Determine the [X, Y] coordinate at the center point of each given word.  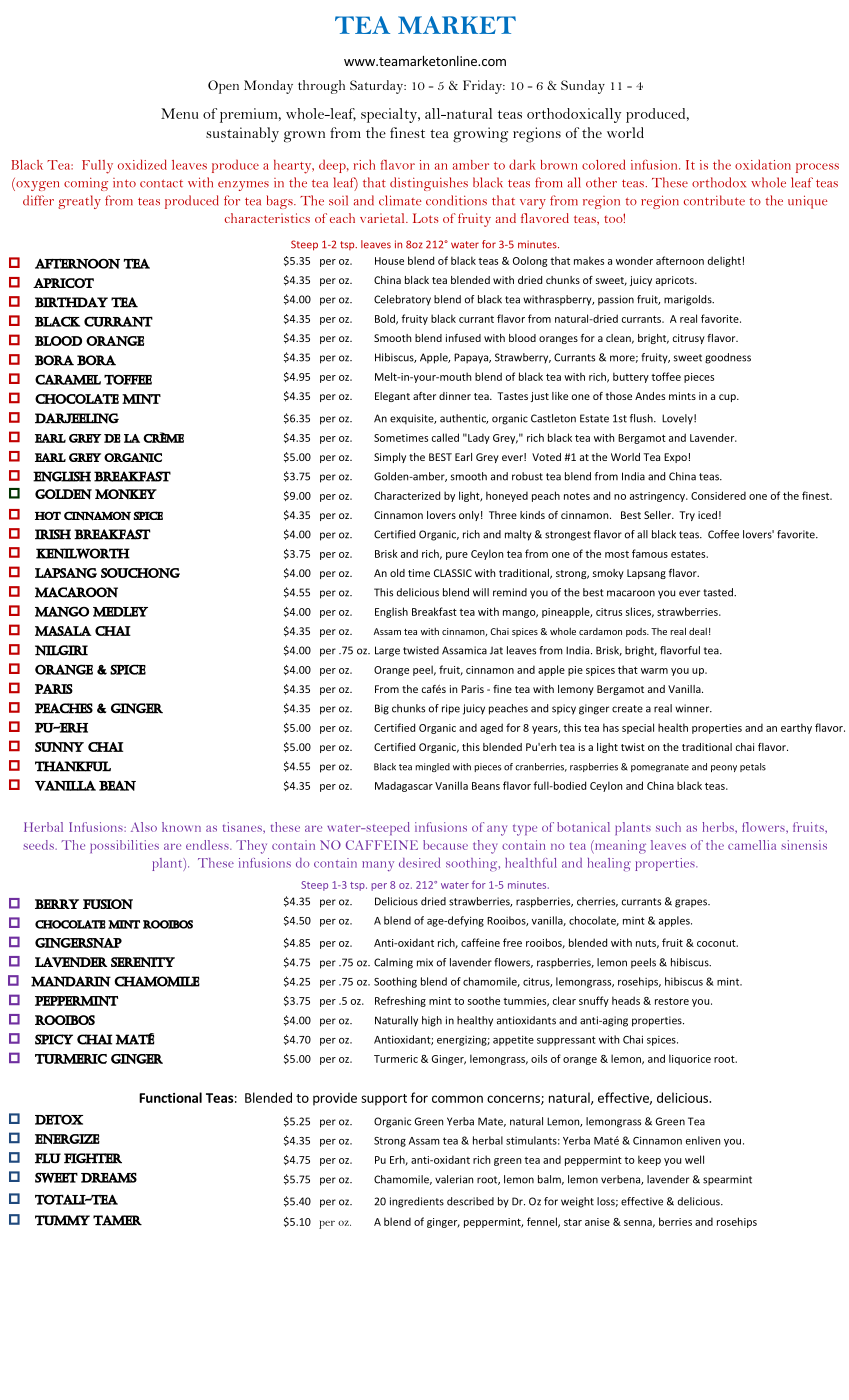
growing [480, 135]
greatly [79, 202]
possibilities [124, 846]
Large [387, 651]
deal [698, 631]
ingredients [417, 1202]
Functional [170, 1097]
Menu [179, 113]
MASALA [63, 631]
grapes [692, 903]
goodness [728, 358]
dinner [455, 396]
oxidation [763, 164]
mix [425, 962]
